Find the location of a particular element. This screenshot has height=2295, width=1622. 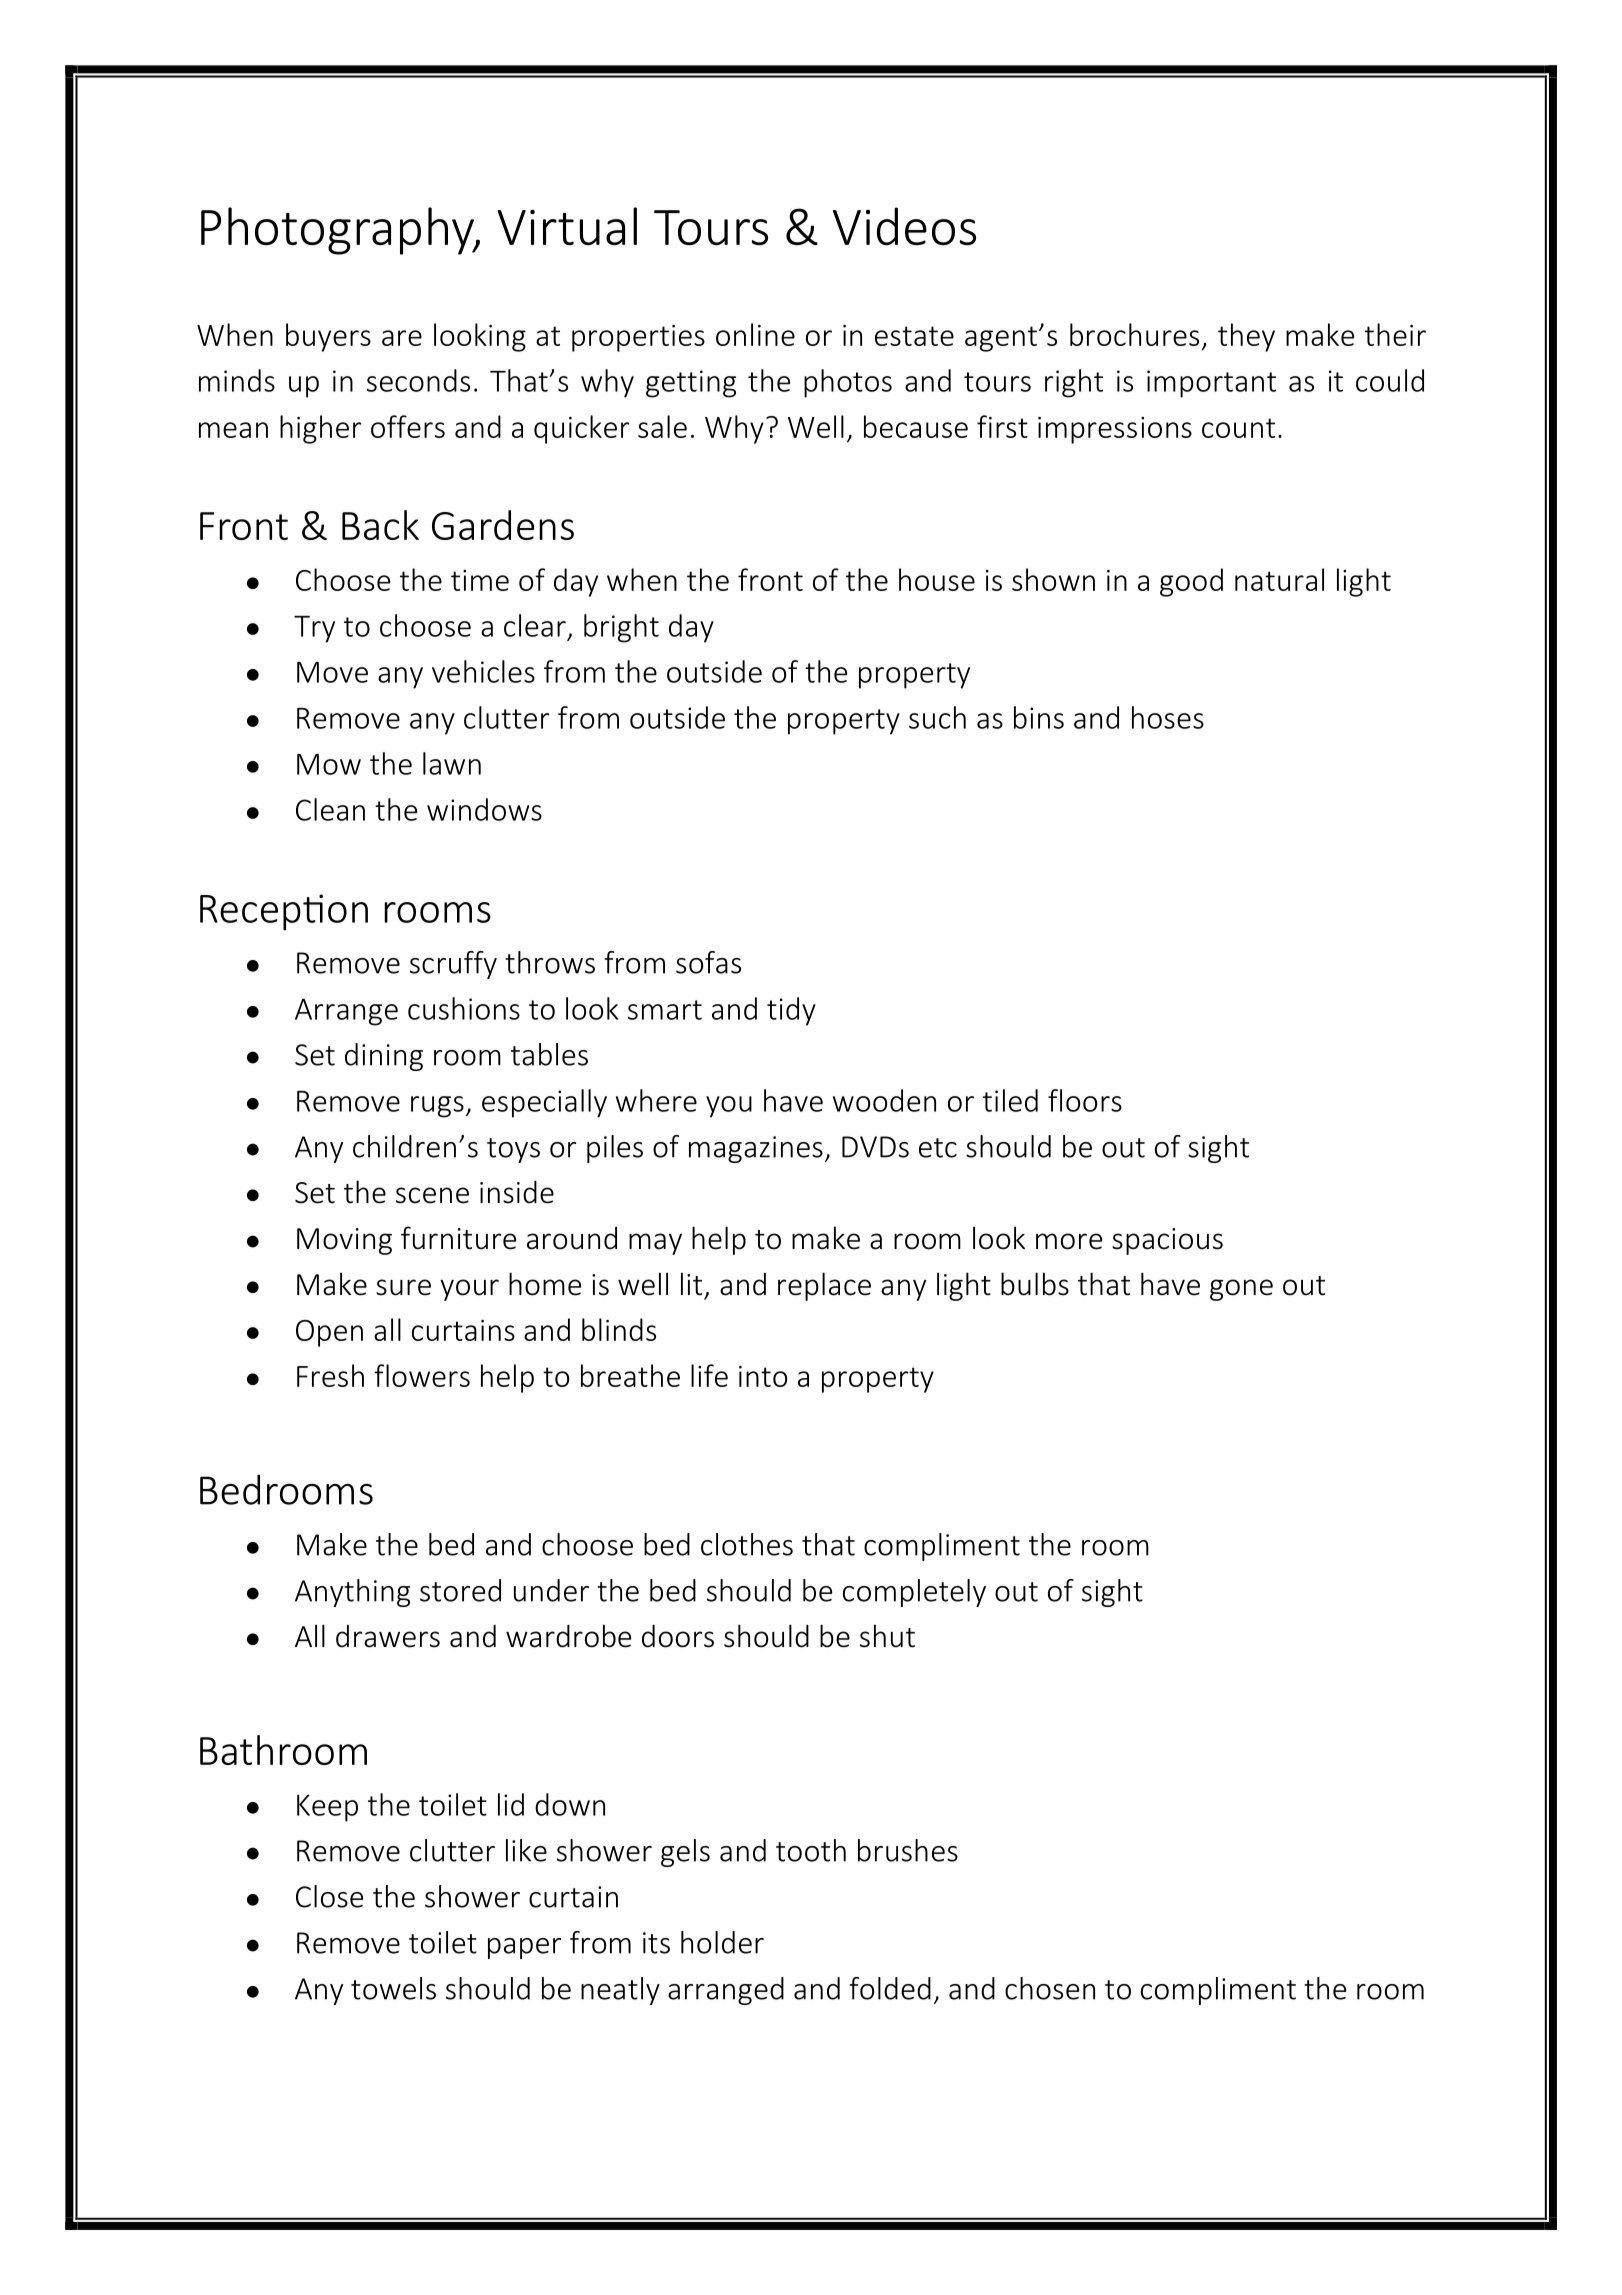

rugs is located at coordinates (437, 1107).
